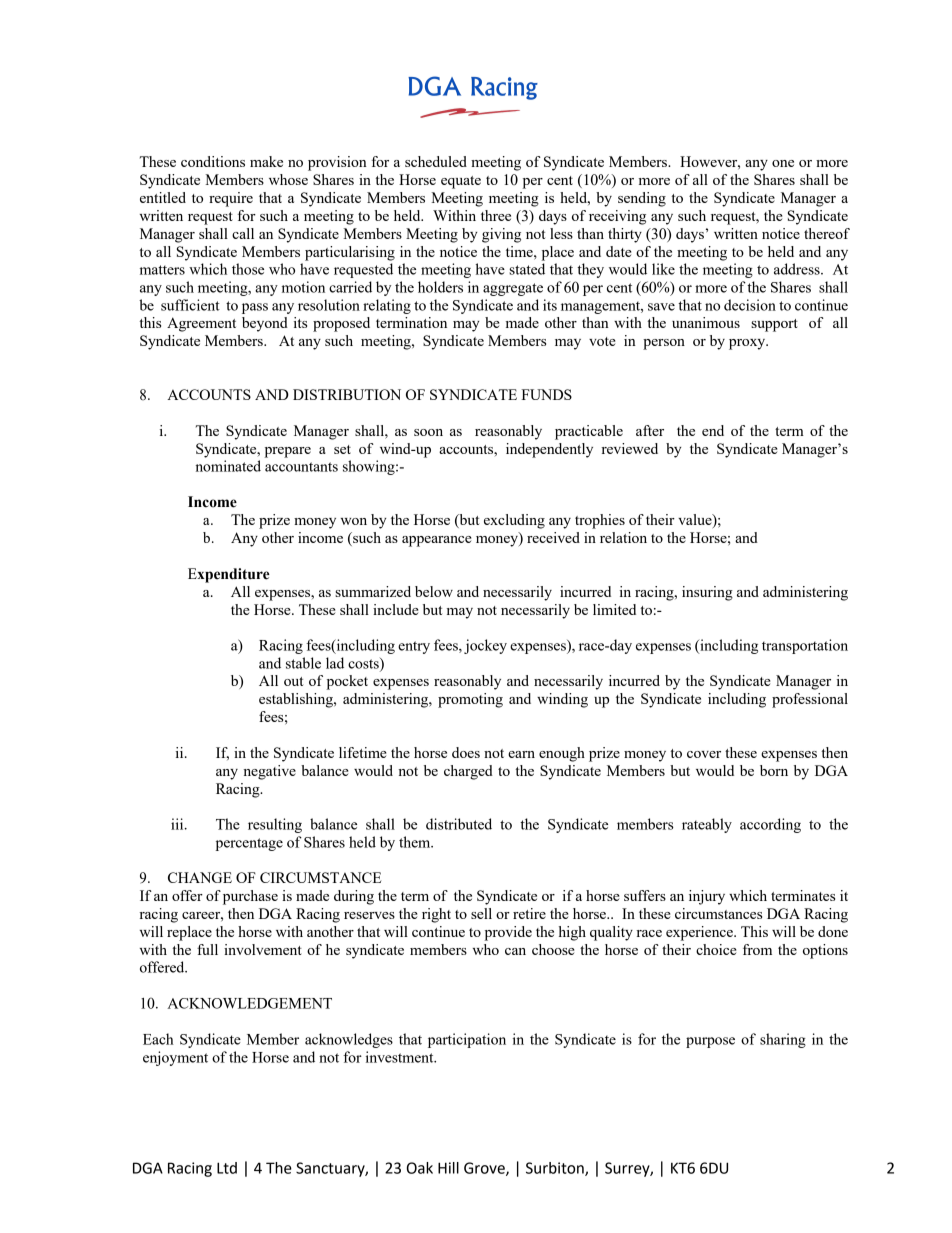 The height and width of the screenshot is (1233, 952). I want to click on transportation, so click(805, 646).
